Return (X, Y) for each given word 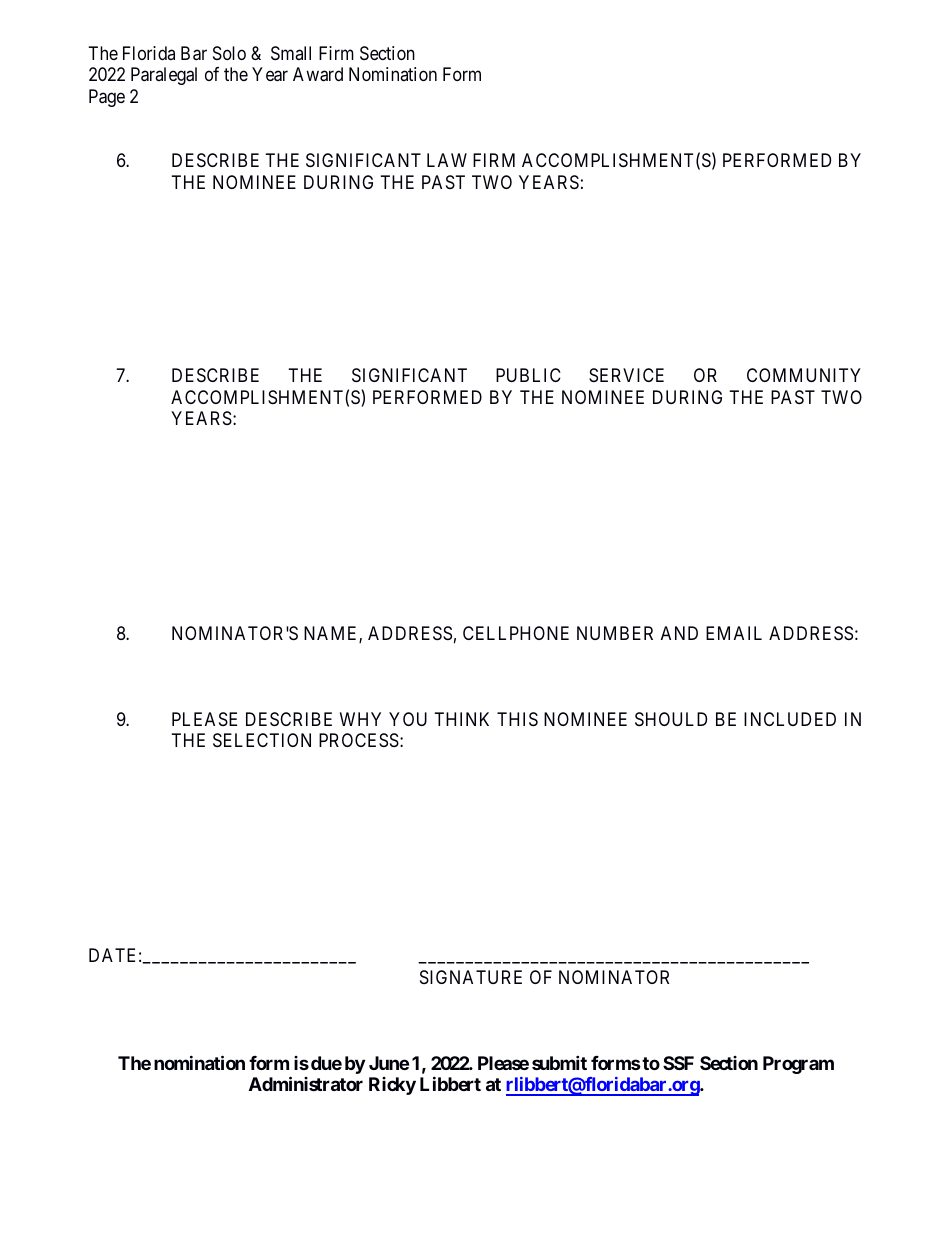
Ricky (392, 1086)
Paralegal (164, 76)
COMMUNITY (804, 375)
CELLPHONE (516, 633)
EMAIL (734, 633)
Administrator (306, 1083)
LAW (447, 160)
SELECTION (262, 740)
